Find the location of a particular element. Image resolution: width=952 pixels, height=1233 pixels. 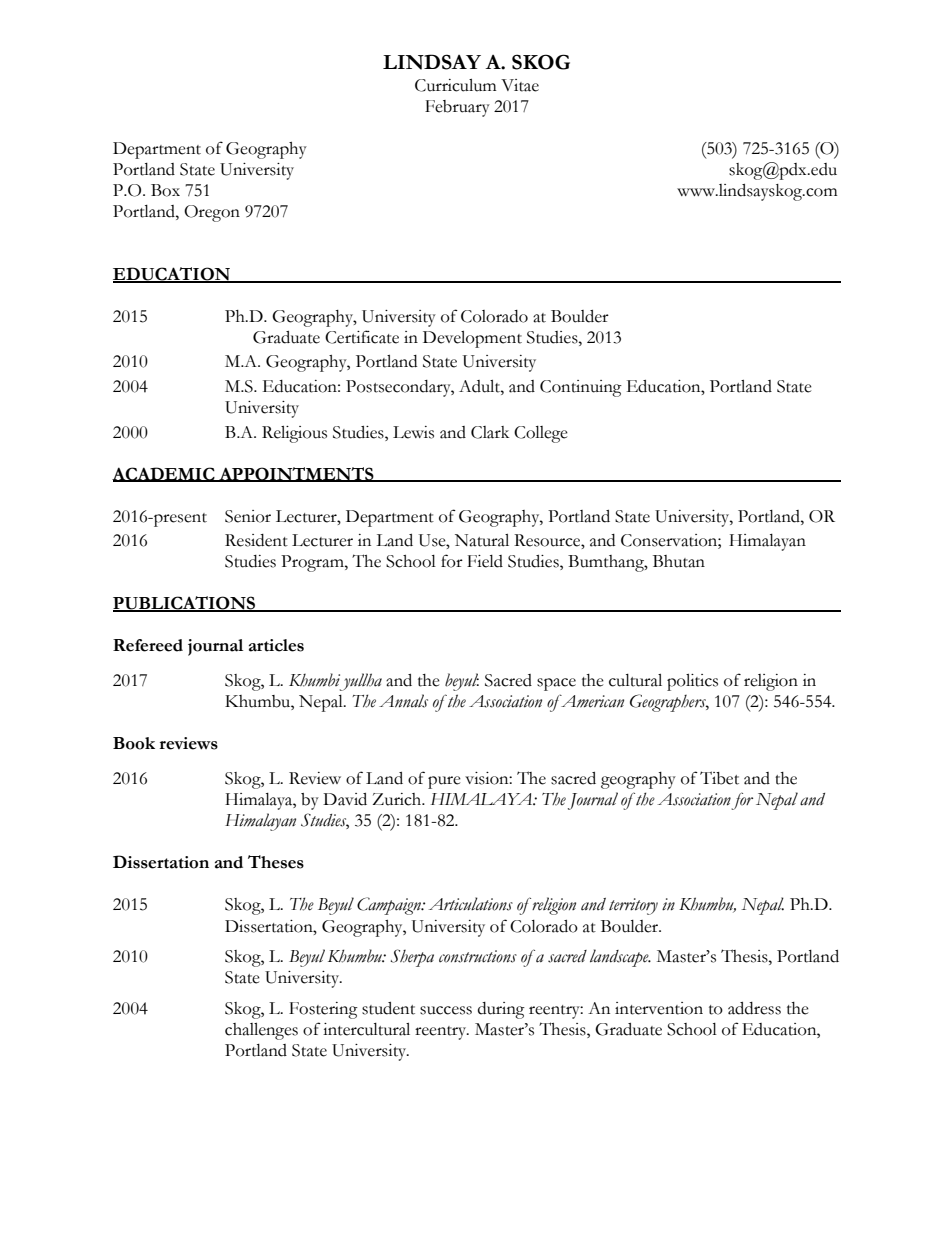

politics is located at coordinates (692, 682).
